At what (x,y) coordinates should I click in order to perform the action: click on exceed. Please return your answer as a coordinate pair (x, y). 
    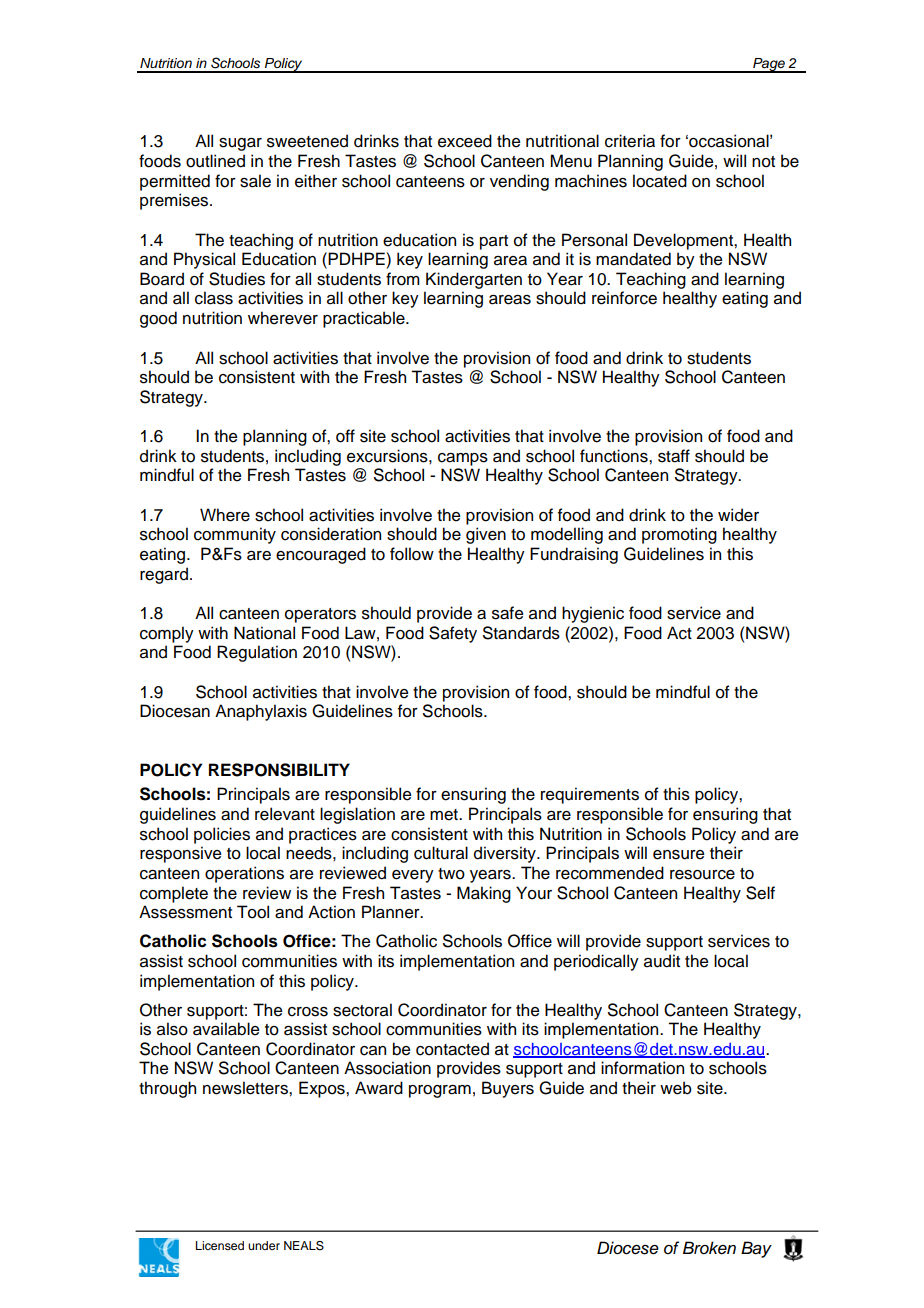
    Looking at the image, I should click on (465, 141).
